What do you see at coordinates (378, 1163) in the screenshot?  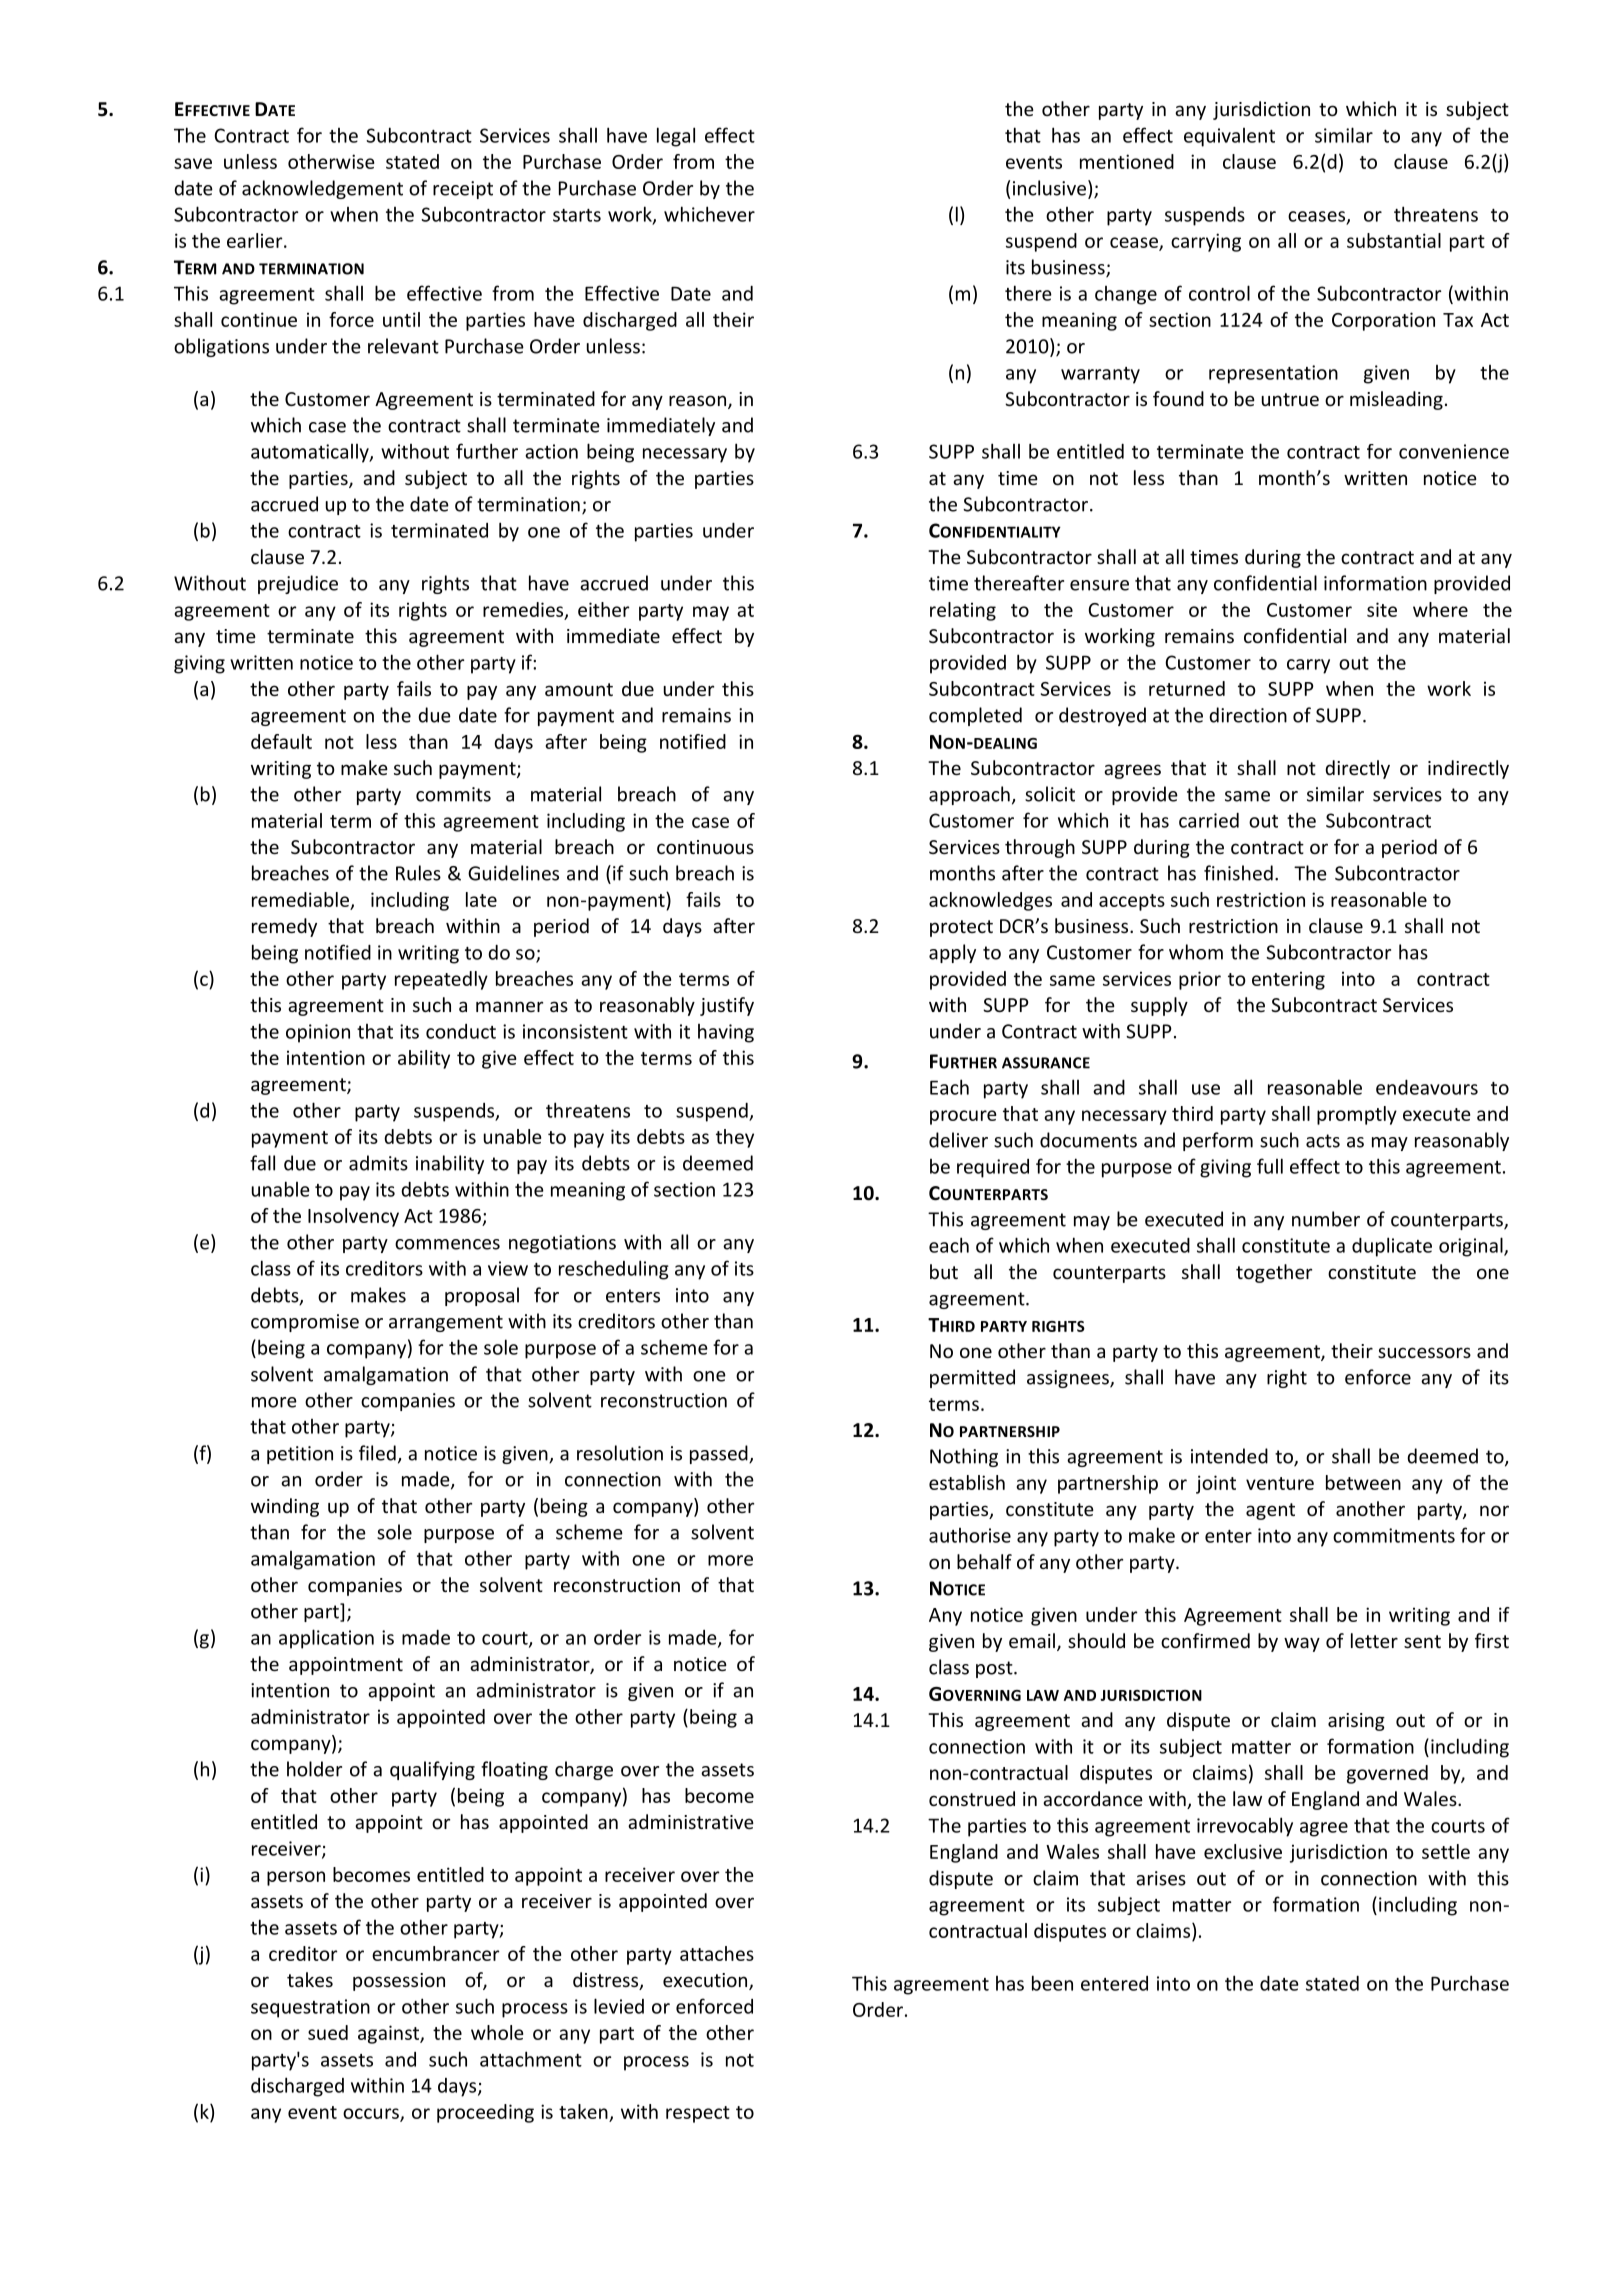 I see `admits` at bounding box center [378, 1163].
